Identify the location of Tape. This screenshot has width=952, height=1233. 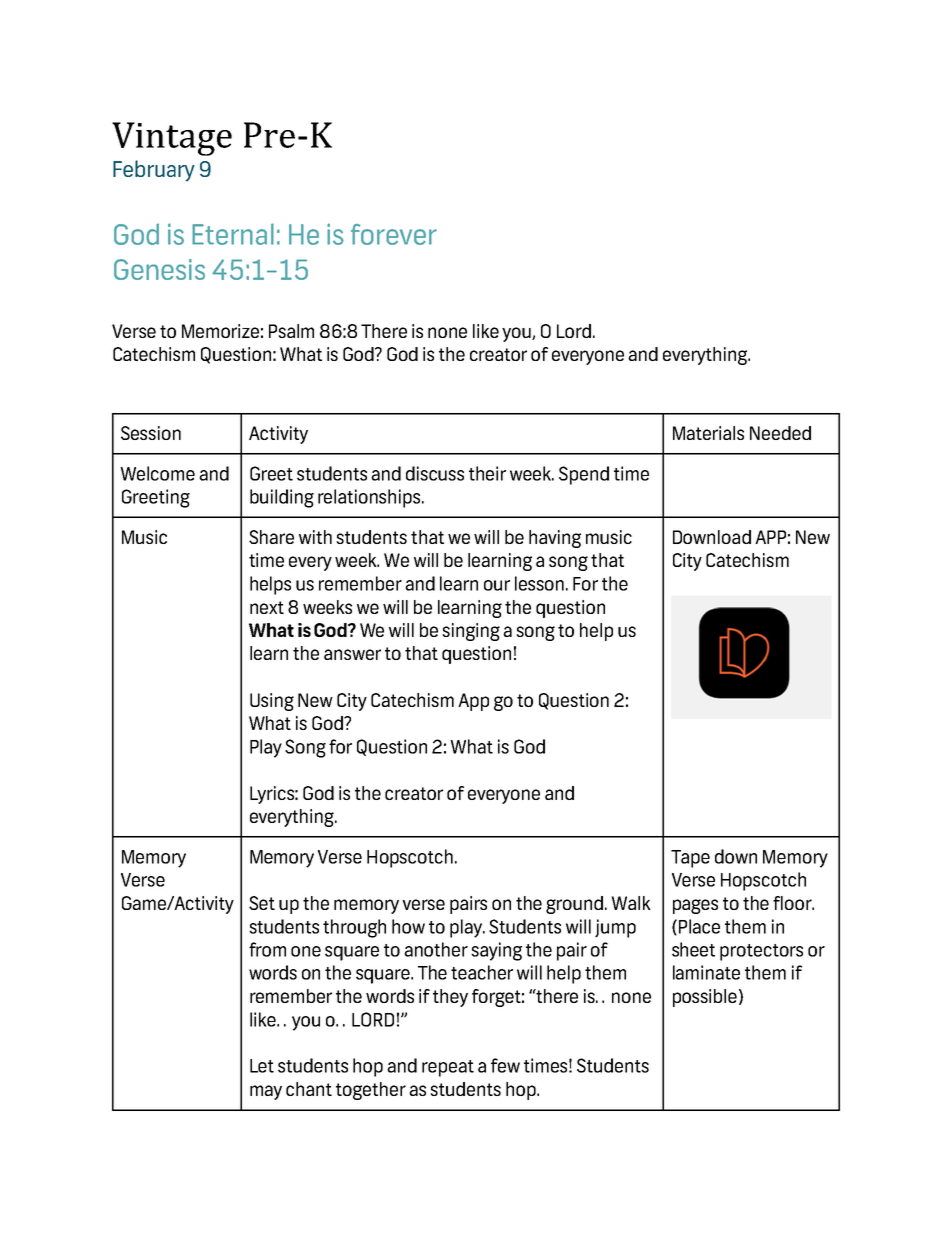
(690, 859).
